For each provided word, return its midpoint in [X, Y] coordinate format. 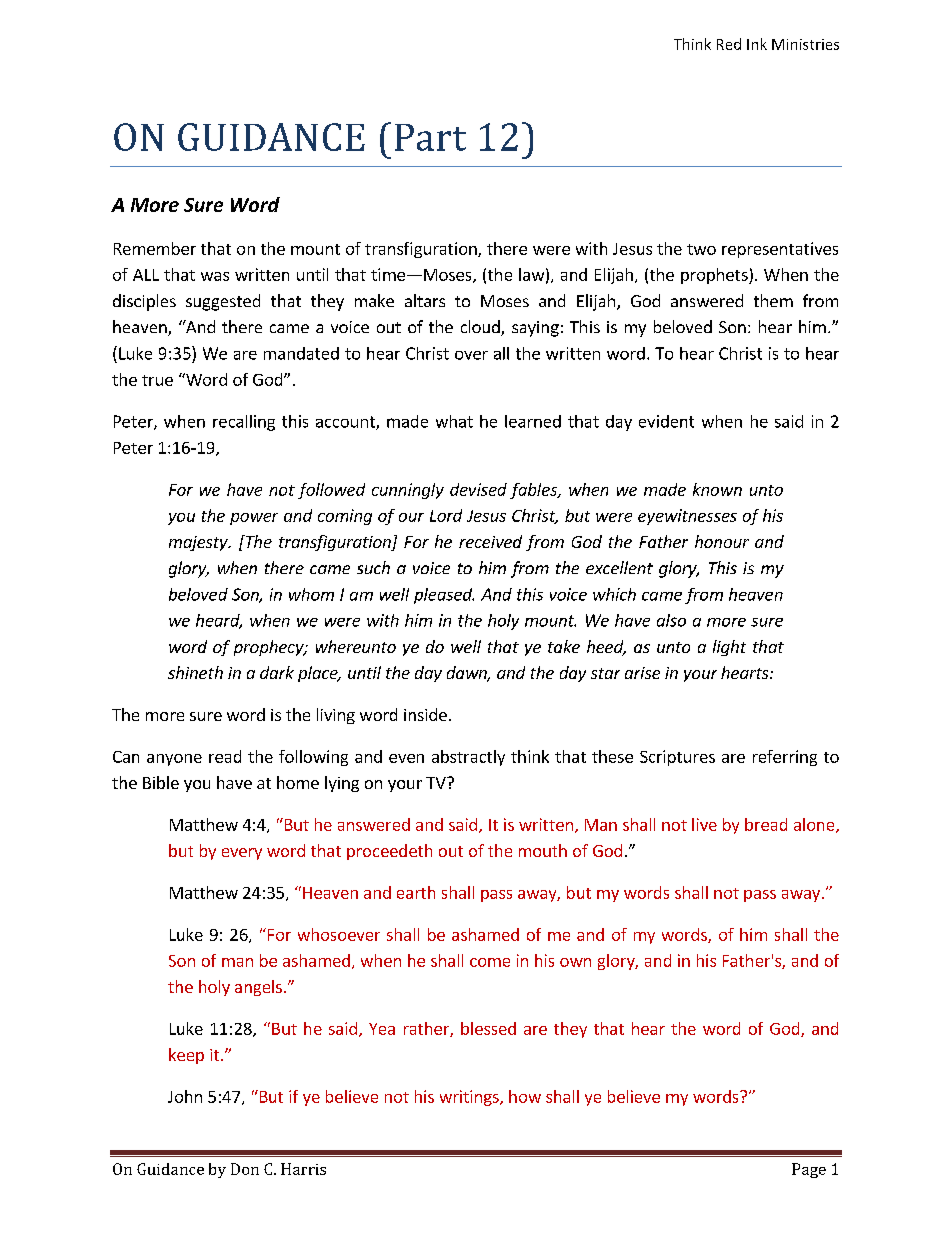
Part [430, 137]
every [242, 854]
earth [416, 892]
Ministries [805, 44]
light [729, 648]
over [471, 355]
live [704, 824]
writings [470, 1098]
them [773, 300]
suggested [223, 302]
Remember [155, 248]
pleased [444, 596]
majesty [199, 543]
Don [245, 1169]
